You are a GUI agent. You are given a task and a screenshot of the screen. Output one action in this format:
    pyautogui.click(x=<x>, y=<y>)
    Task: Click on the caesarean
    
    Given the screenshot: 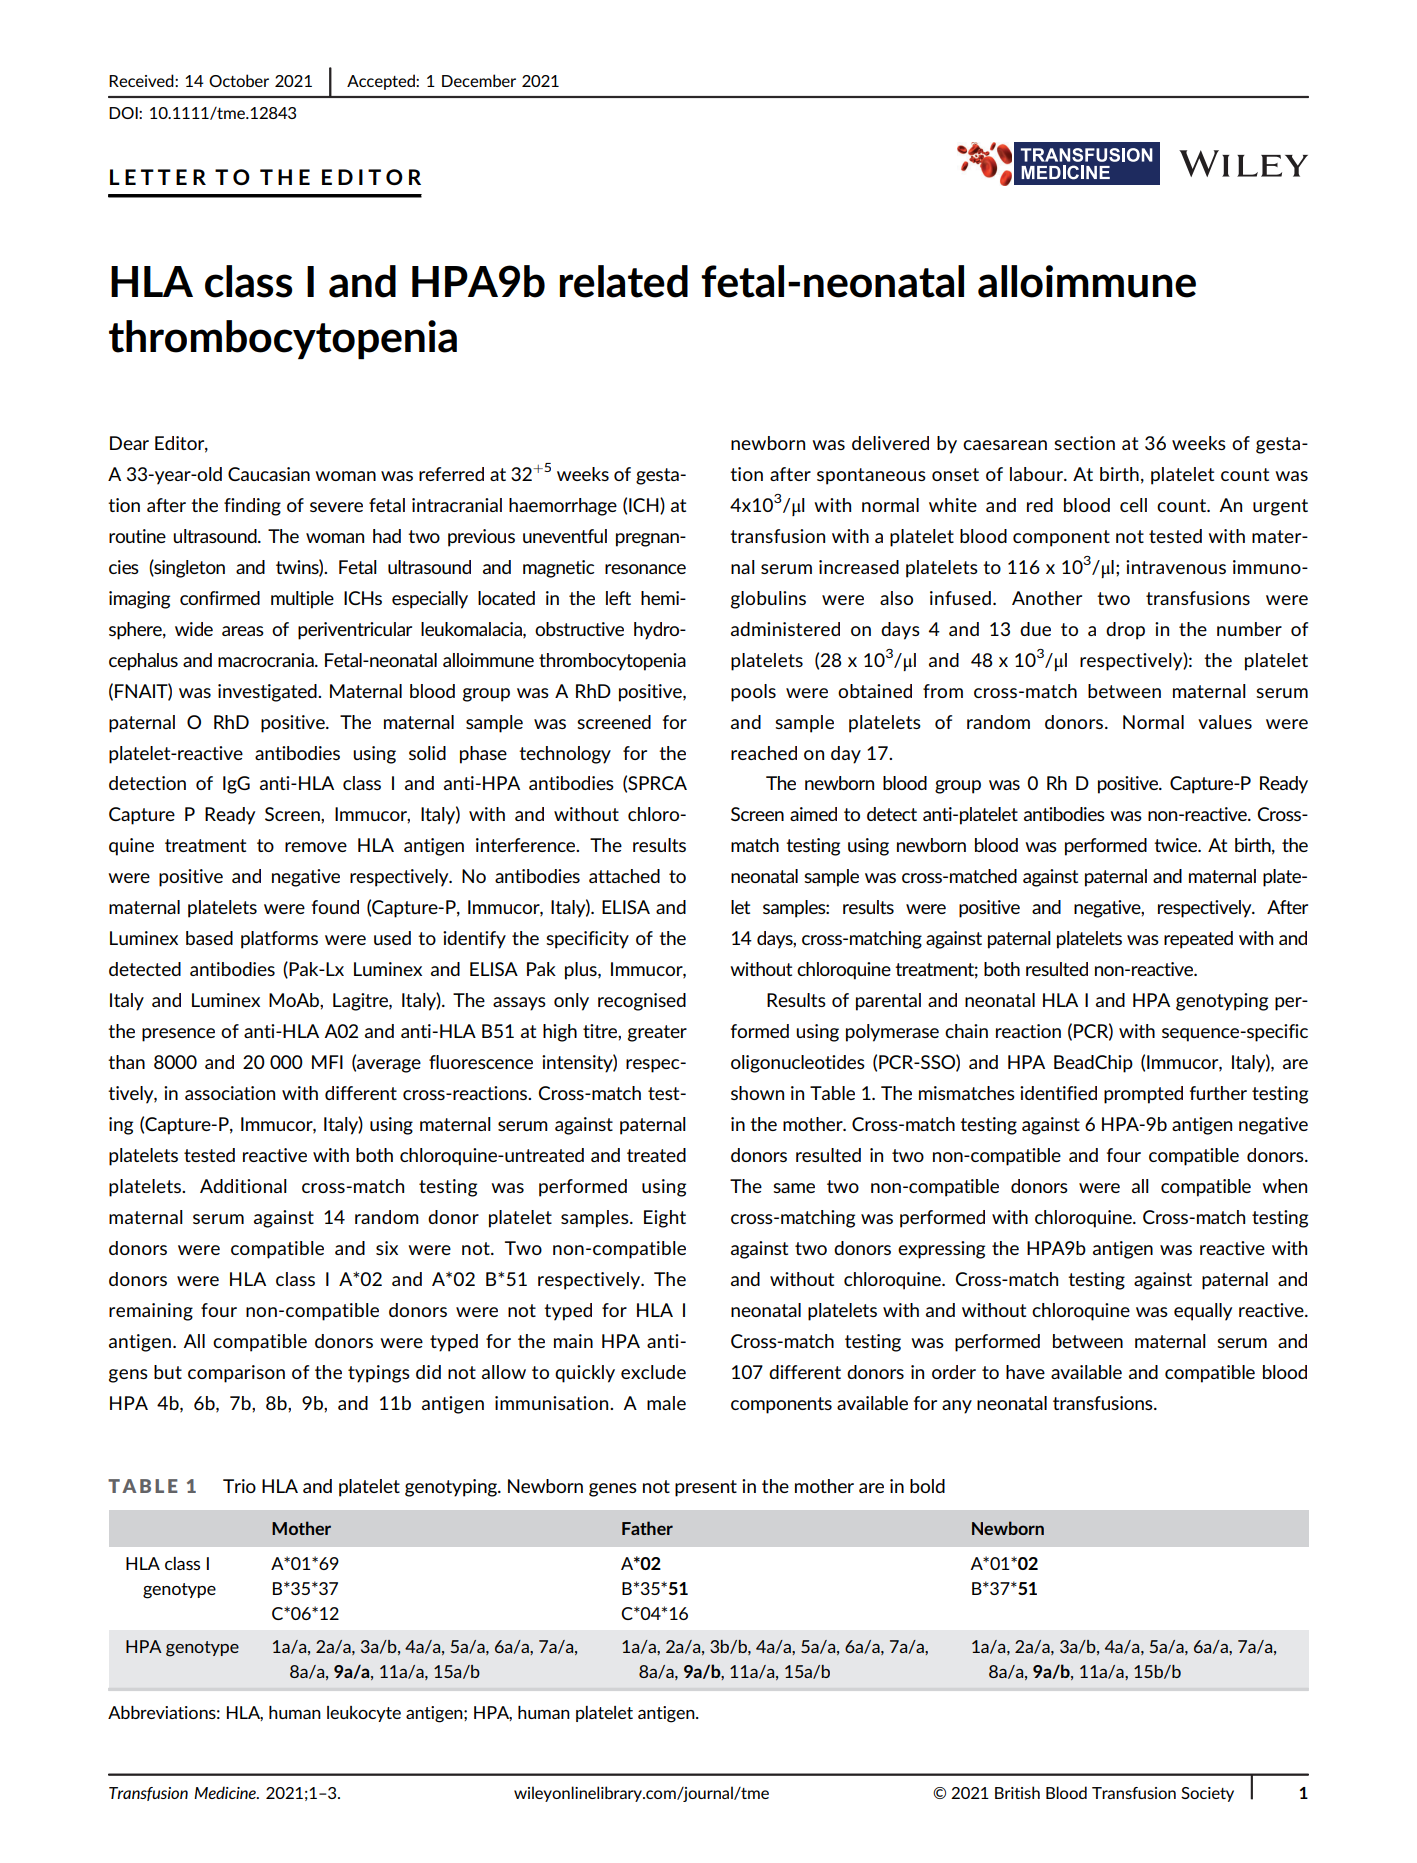 What is the action you would take?
    pyautogui.click(x=1005, y=445)
